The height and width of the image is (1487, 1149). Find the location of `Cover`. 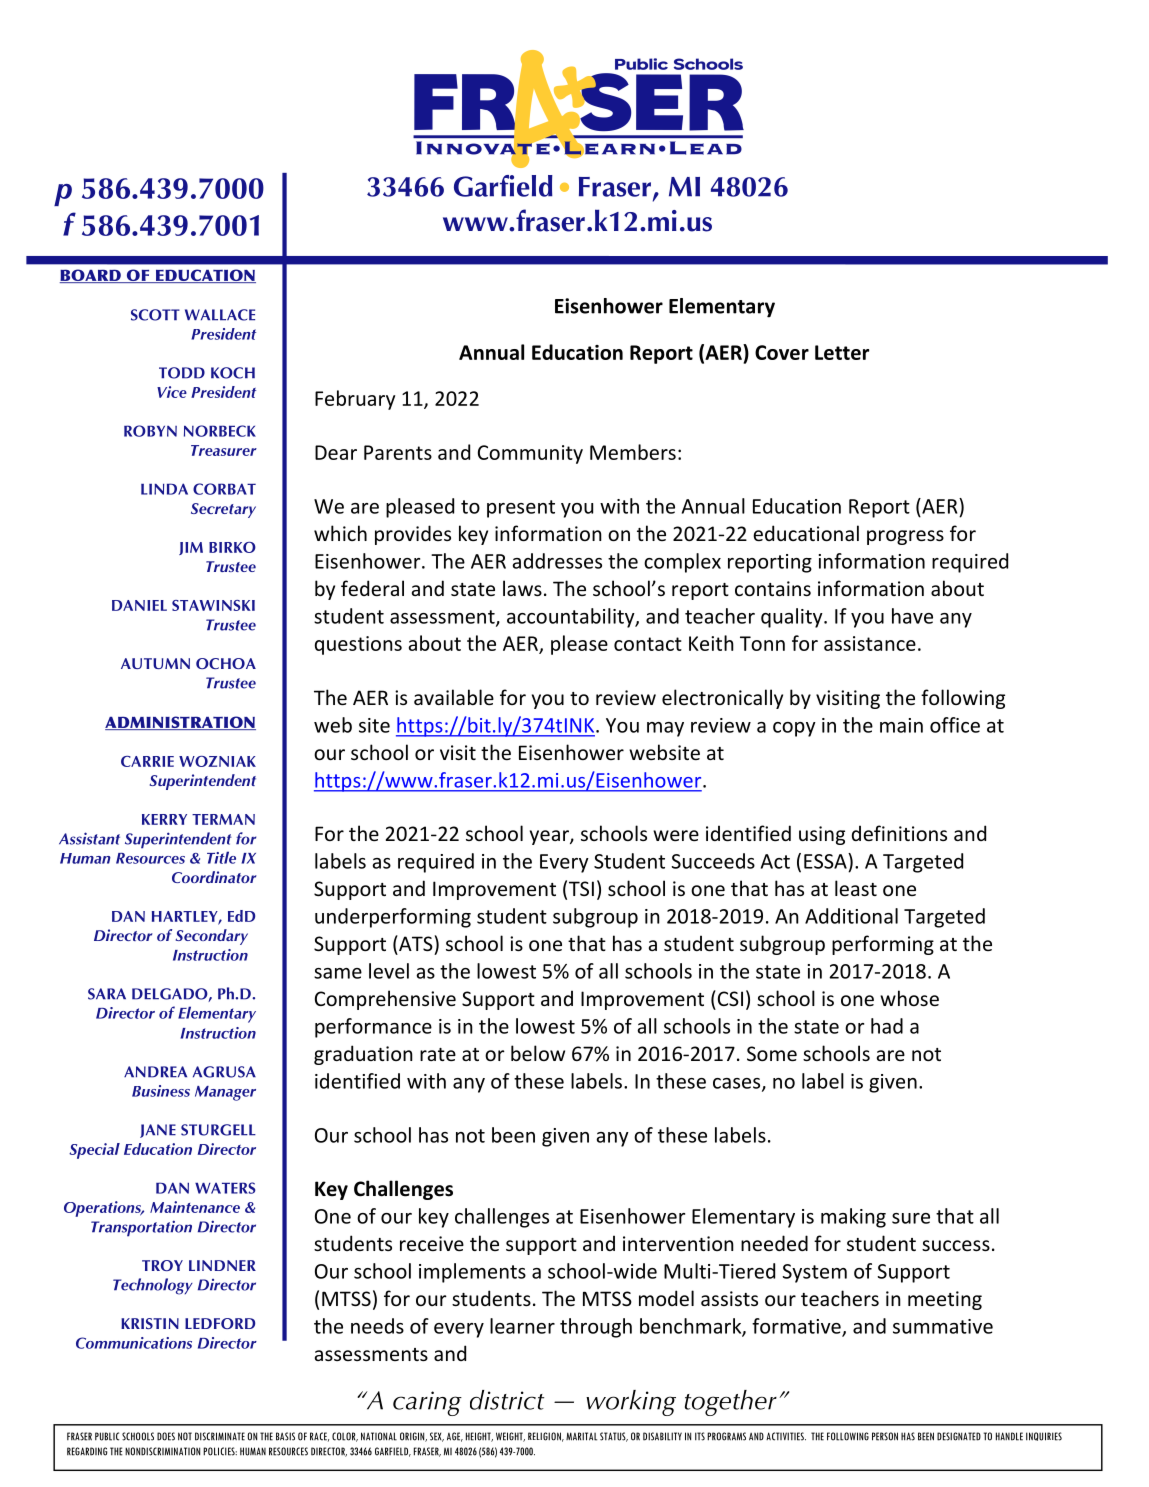

Cover is located at coordinates (782, 352).
